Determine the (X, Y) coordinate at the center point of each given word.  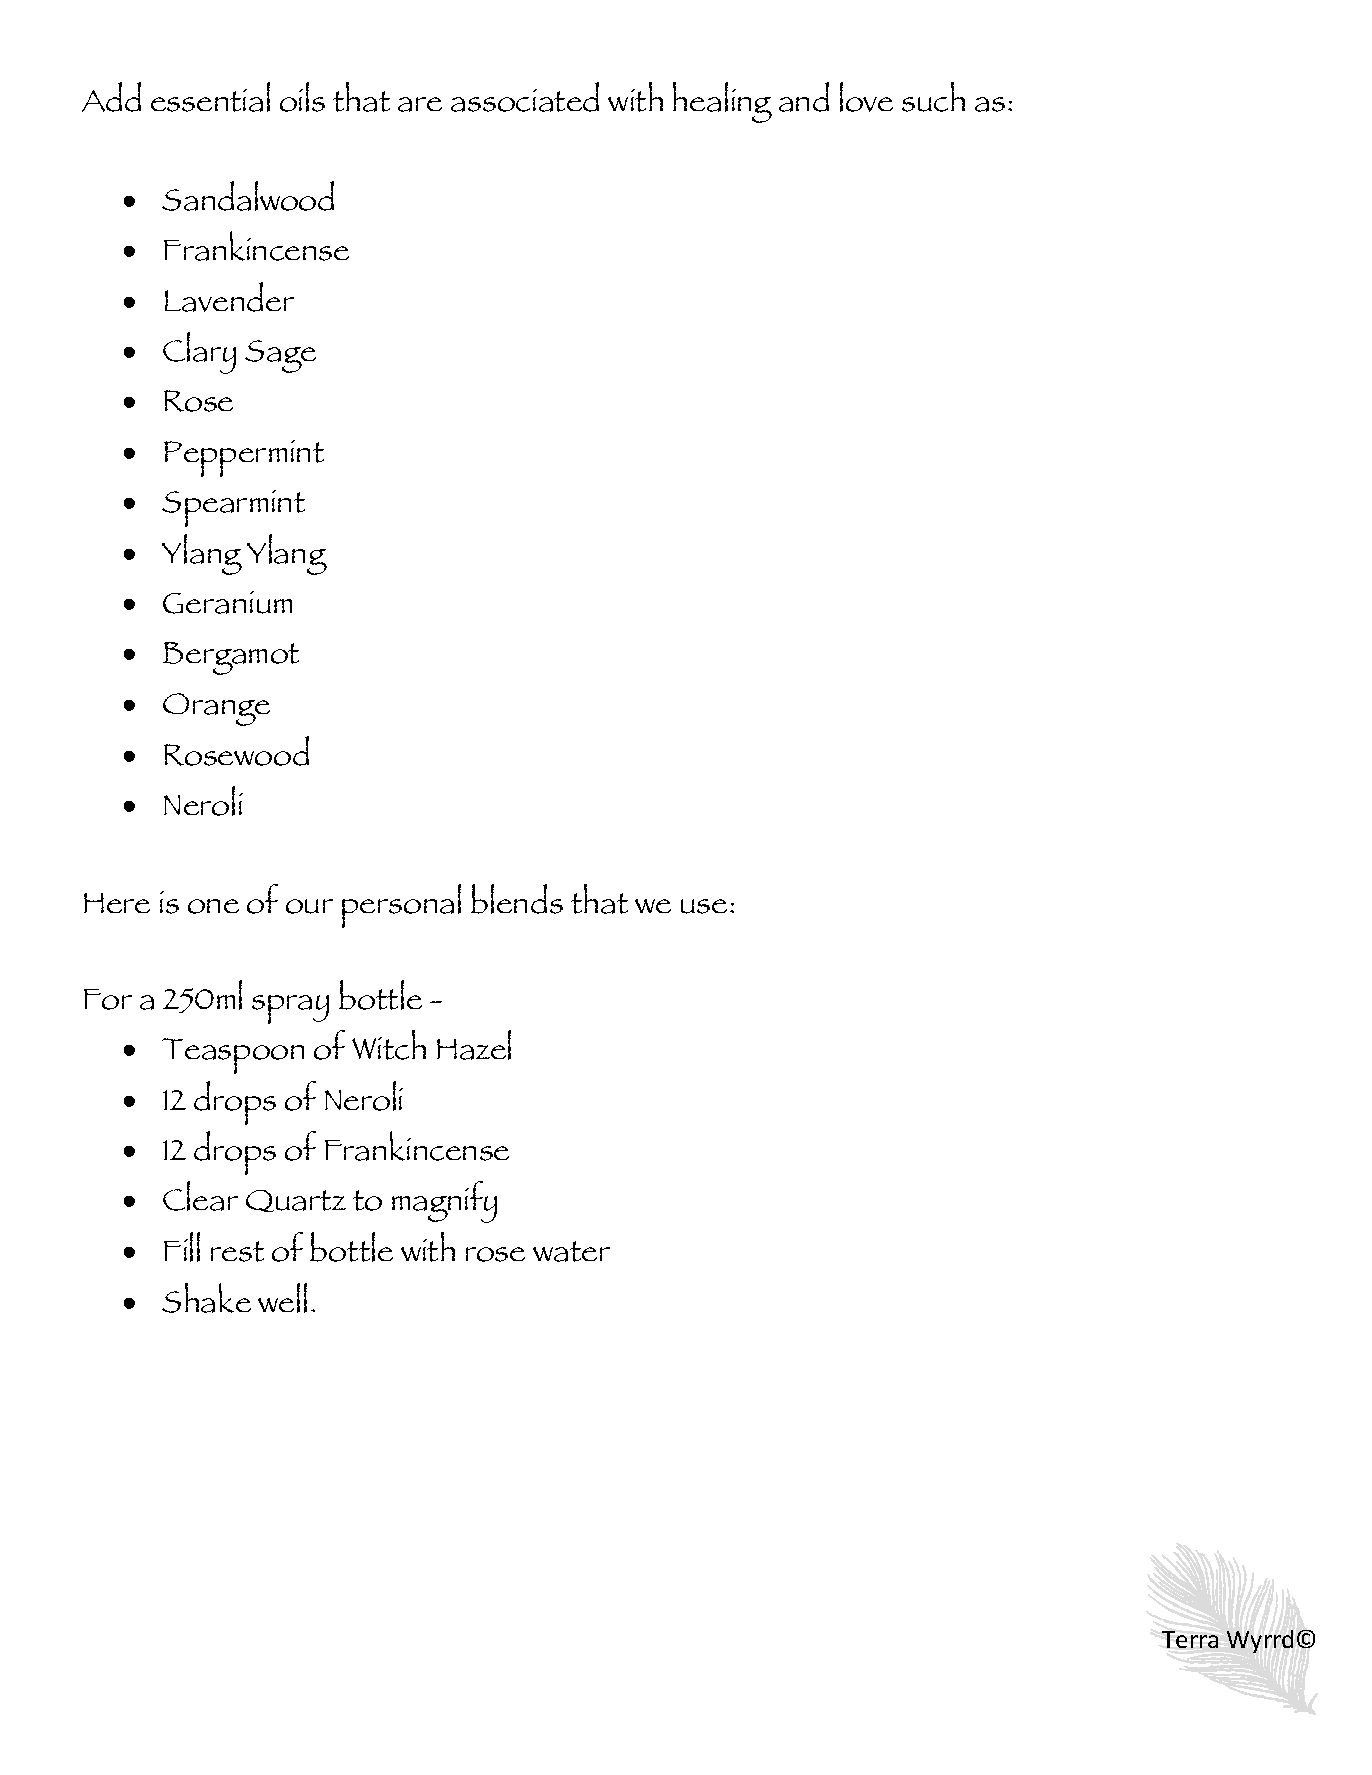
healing (722, 102)
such (933, 97)
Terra (1190, 1639)
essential (210, 97)
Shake (206, 1298)
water (571, 1251)
